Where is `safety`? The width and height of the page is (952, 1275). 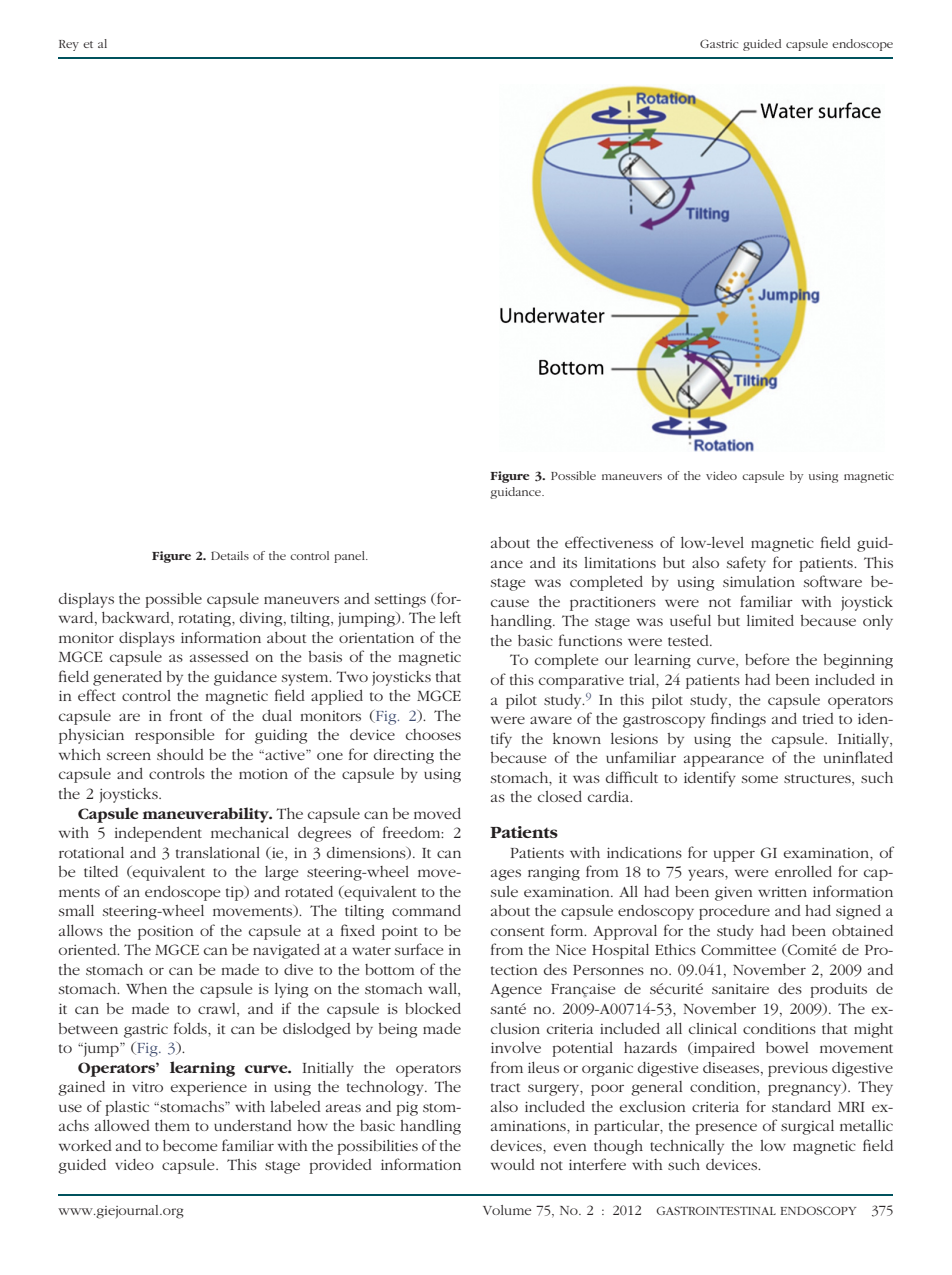
safety is located at coordinates (746, 564).
